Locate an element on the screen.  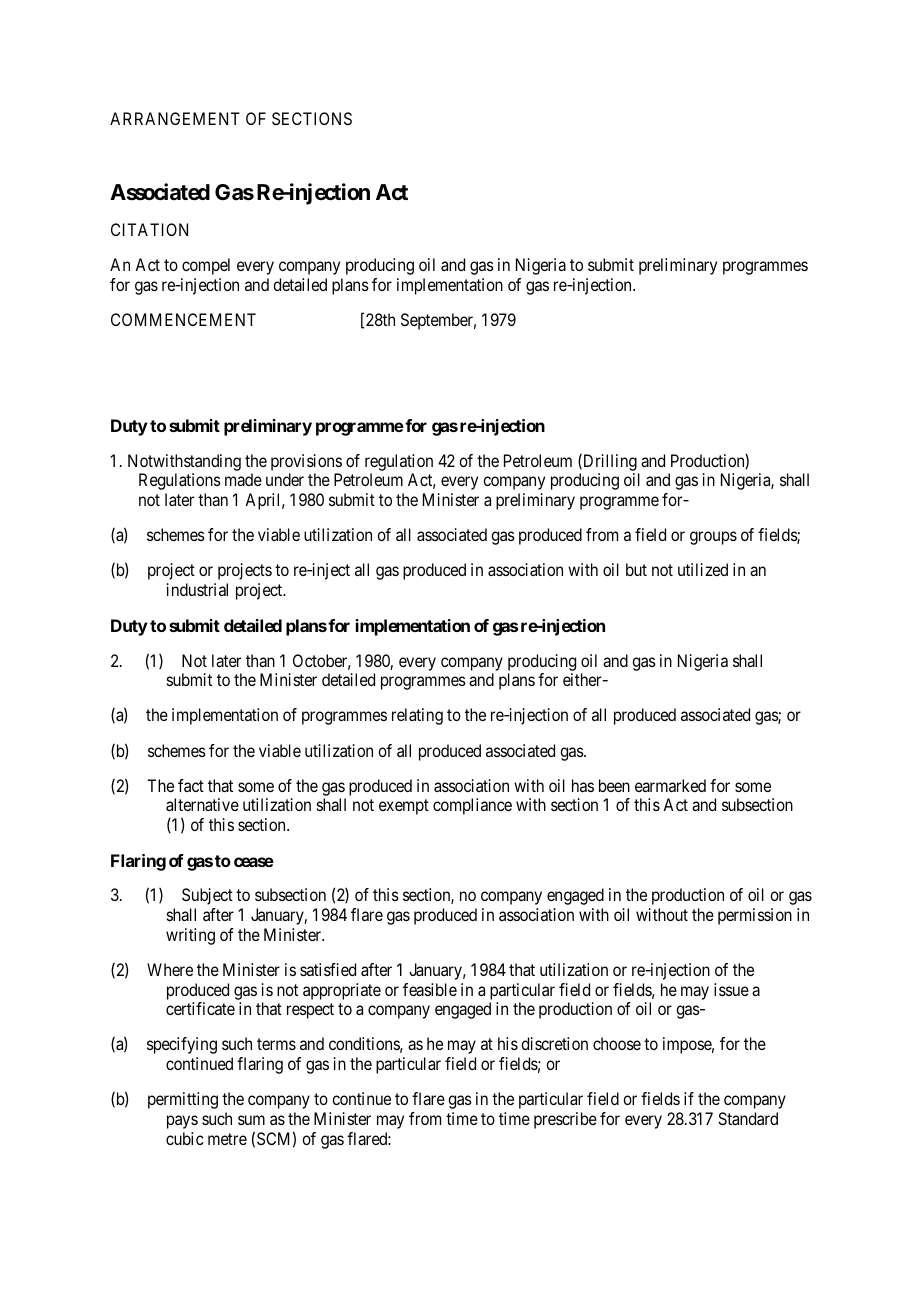
Standard is located at coordinates (748, 1118).
